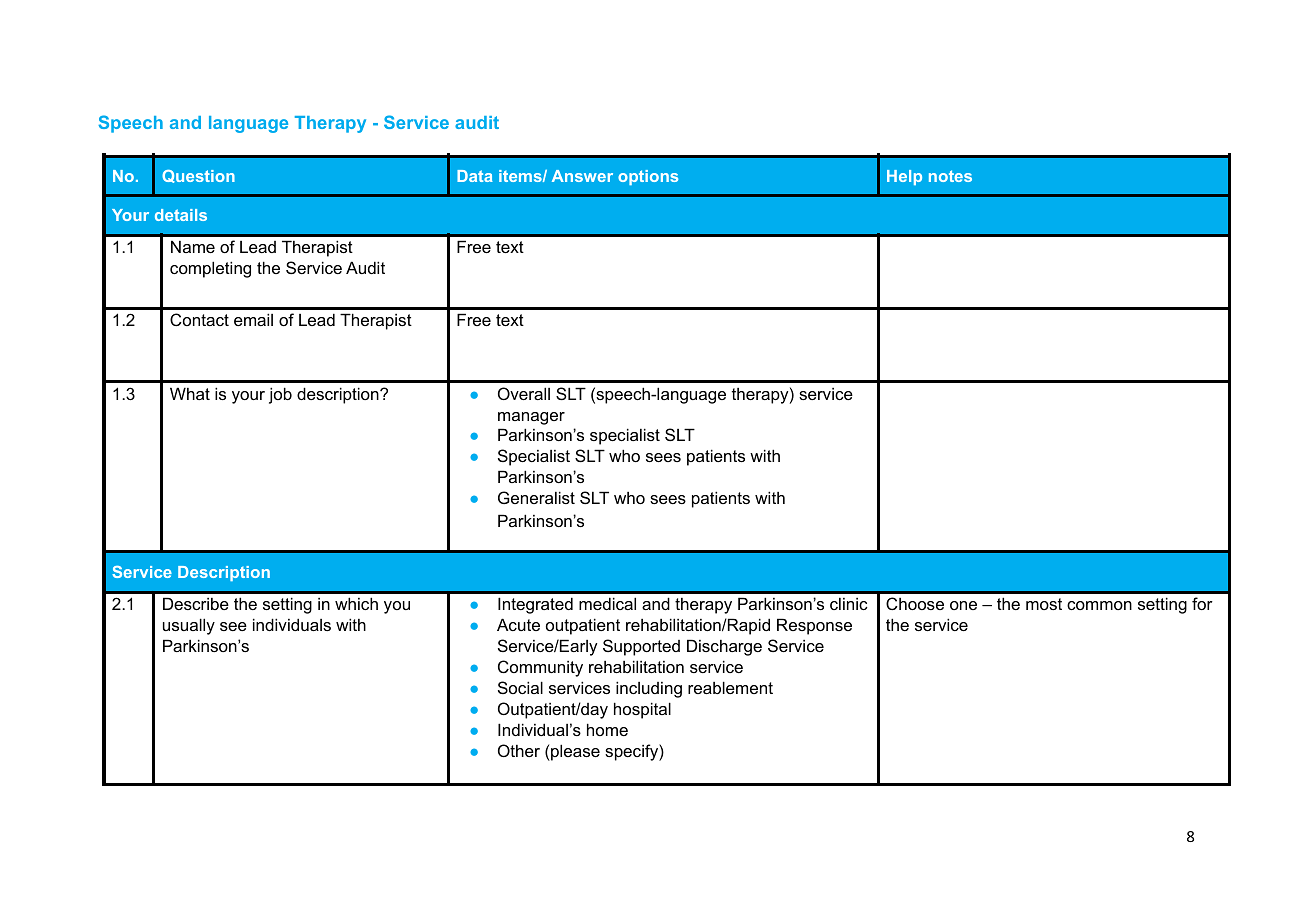 The width and height of the document is (1307, 924). Describe the element at coordinates (198, 176) in the document. I see `Question` at that location.
